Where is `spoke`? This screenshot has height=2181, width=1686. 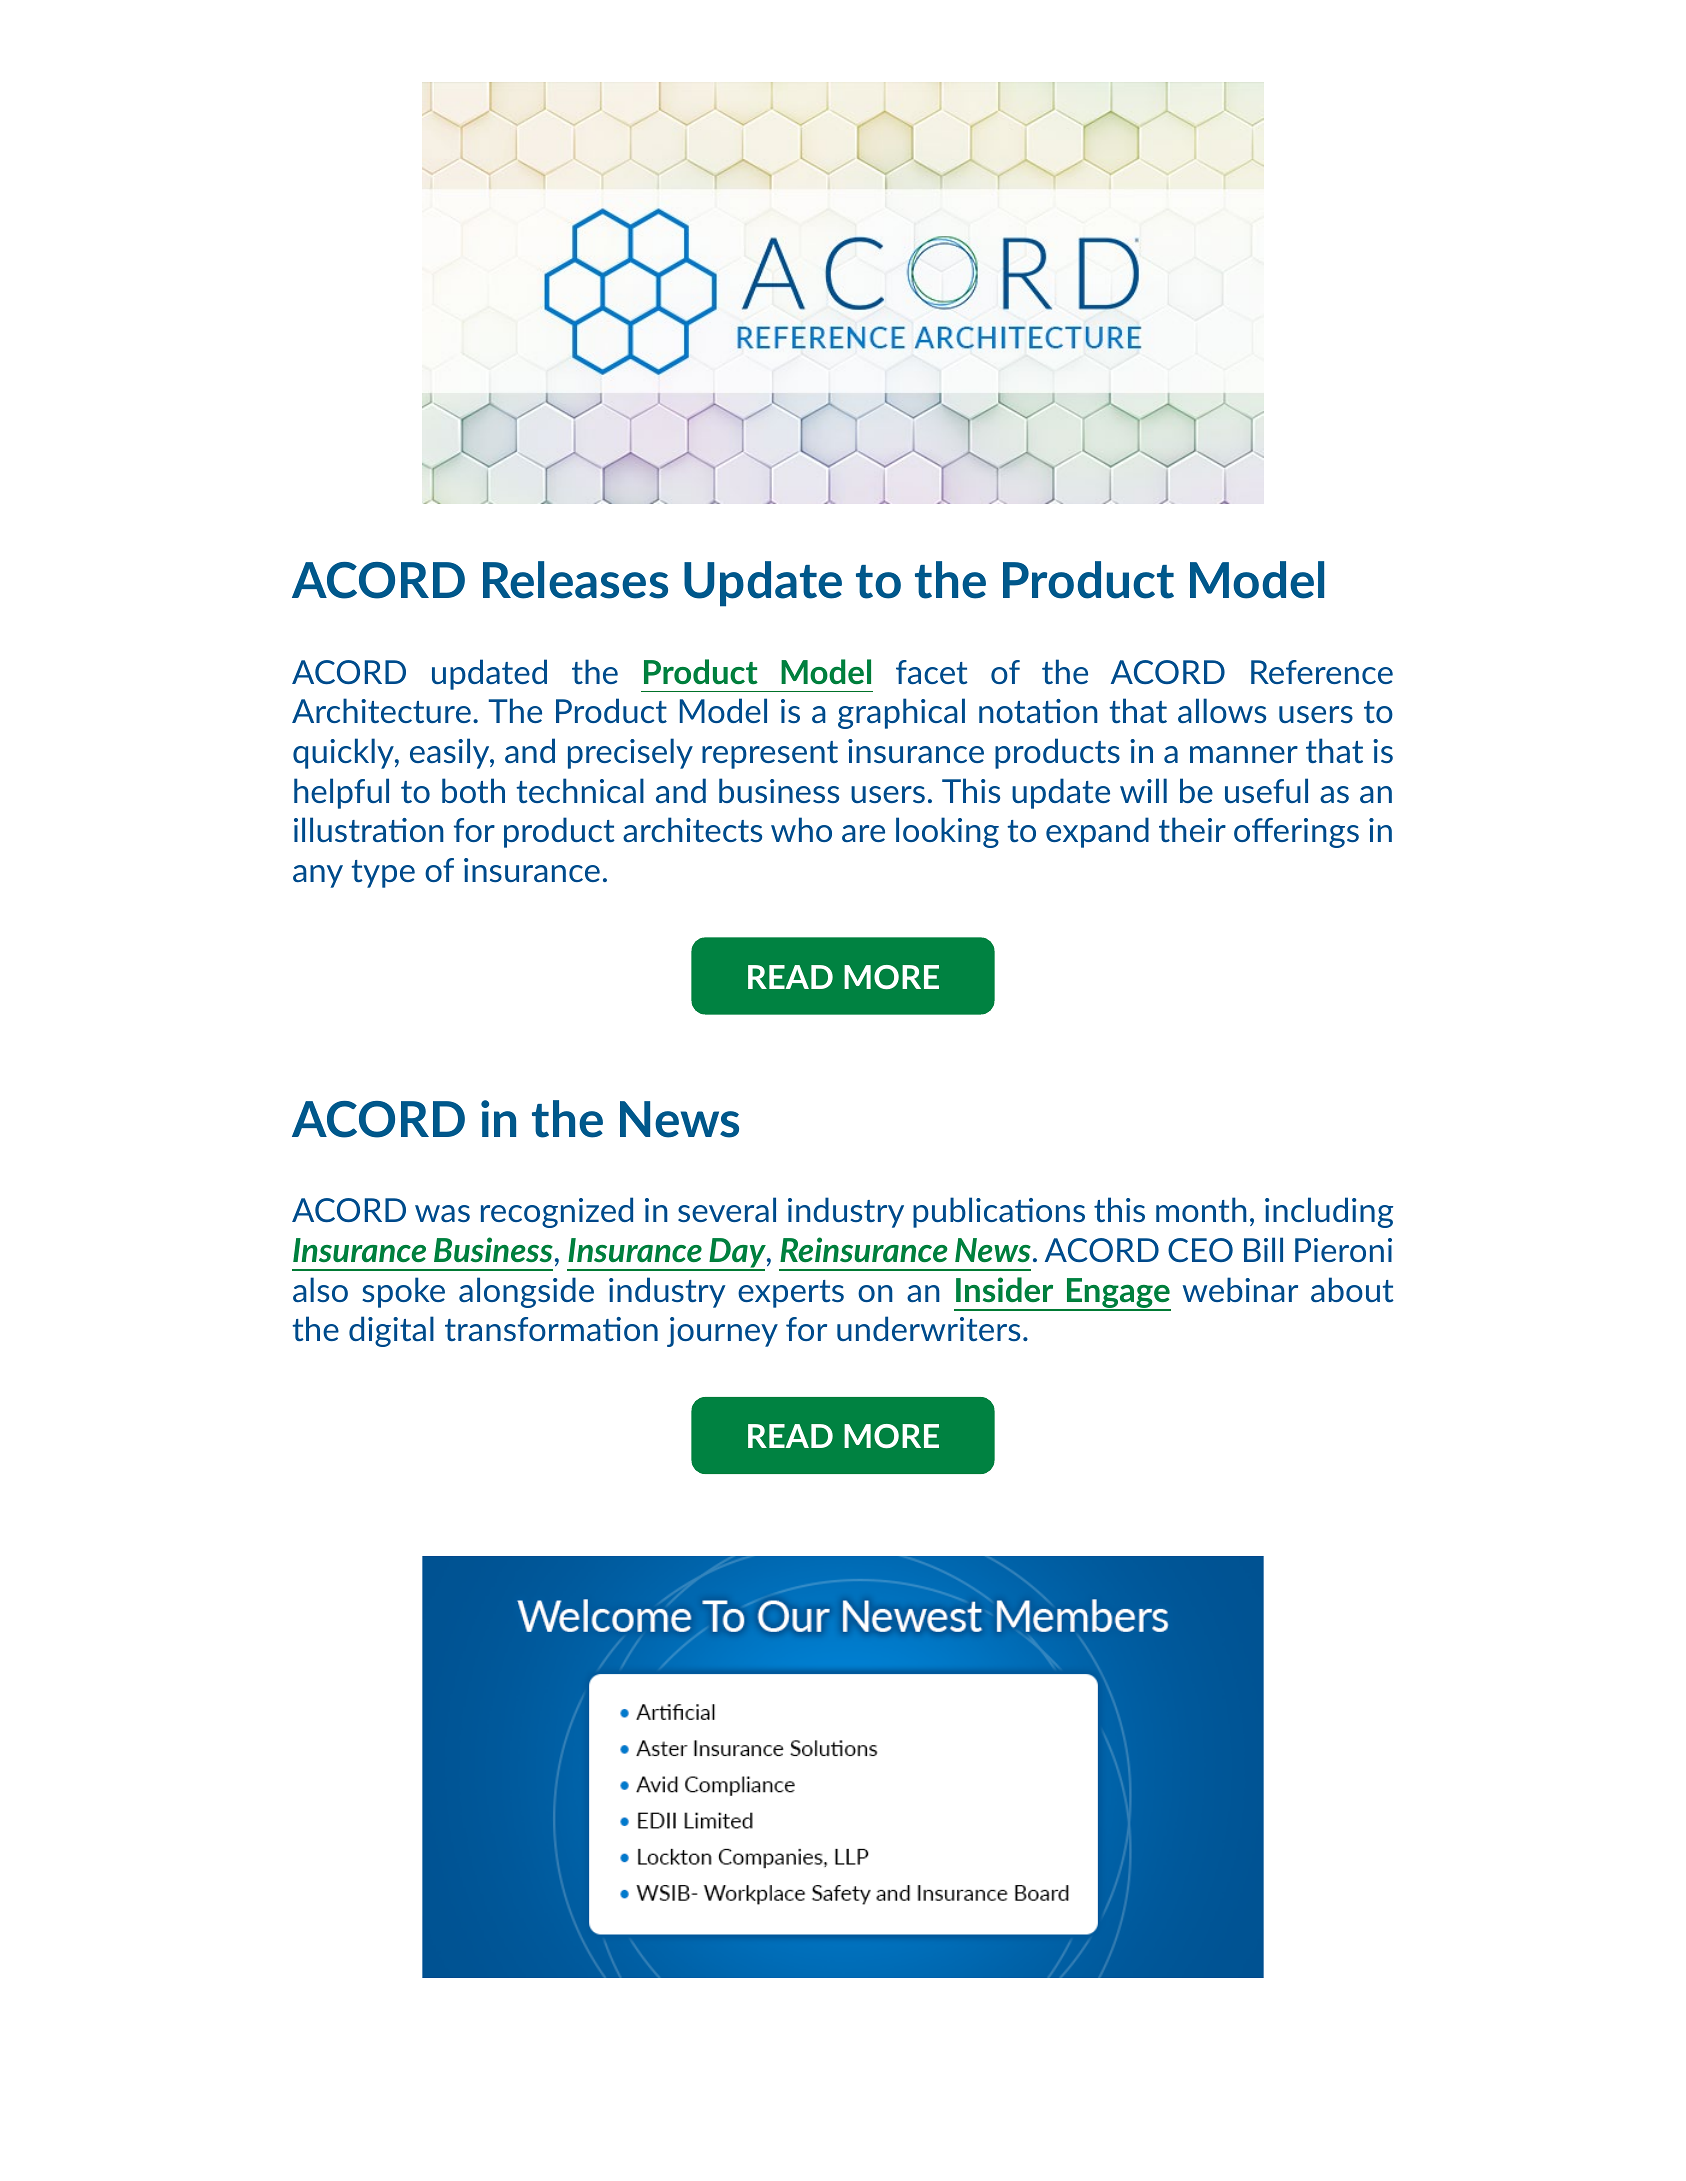
spoke is located at coordinates (403, 1292).
